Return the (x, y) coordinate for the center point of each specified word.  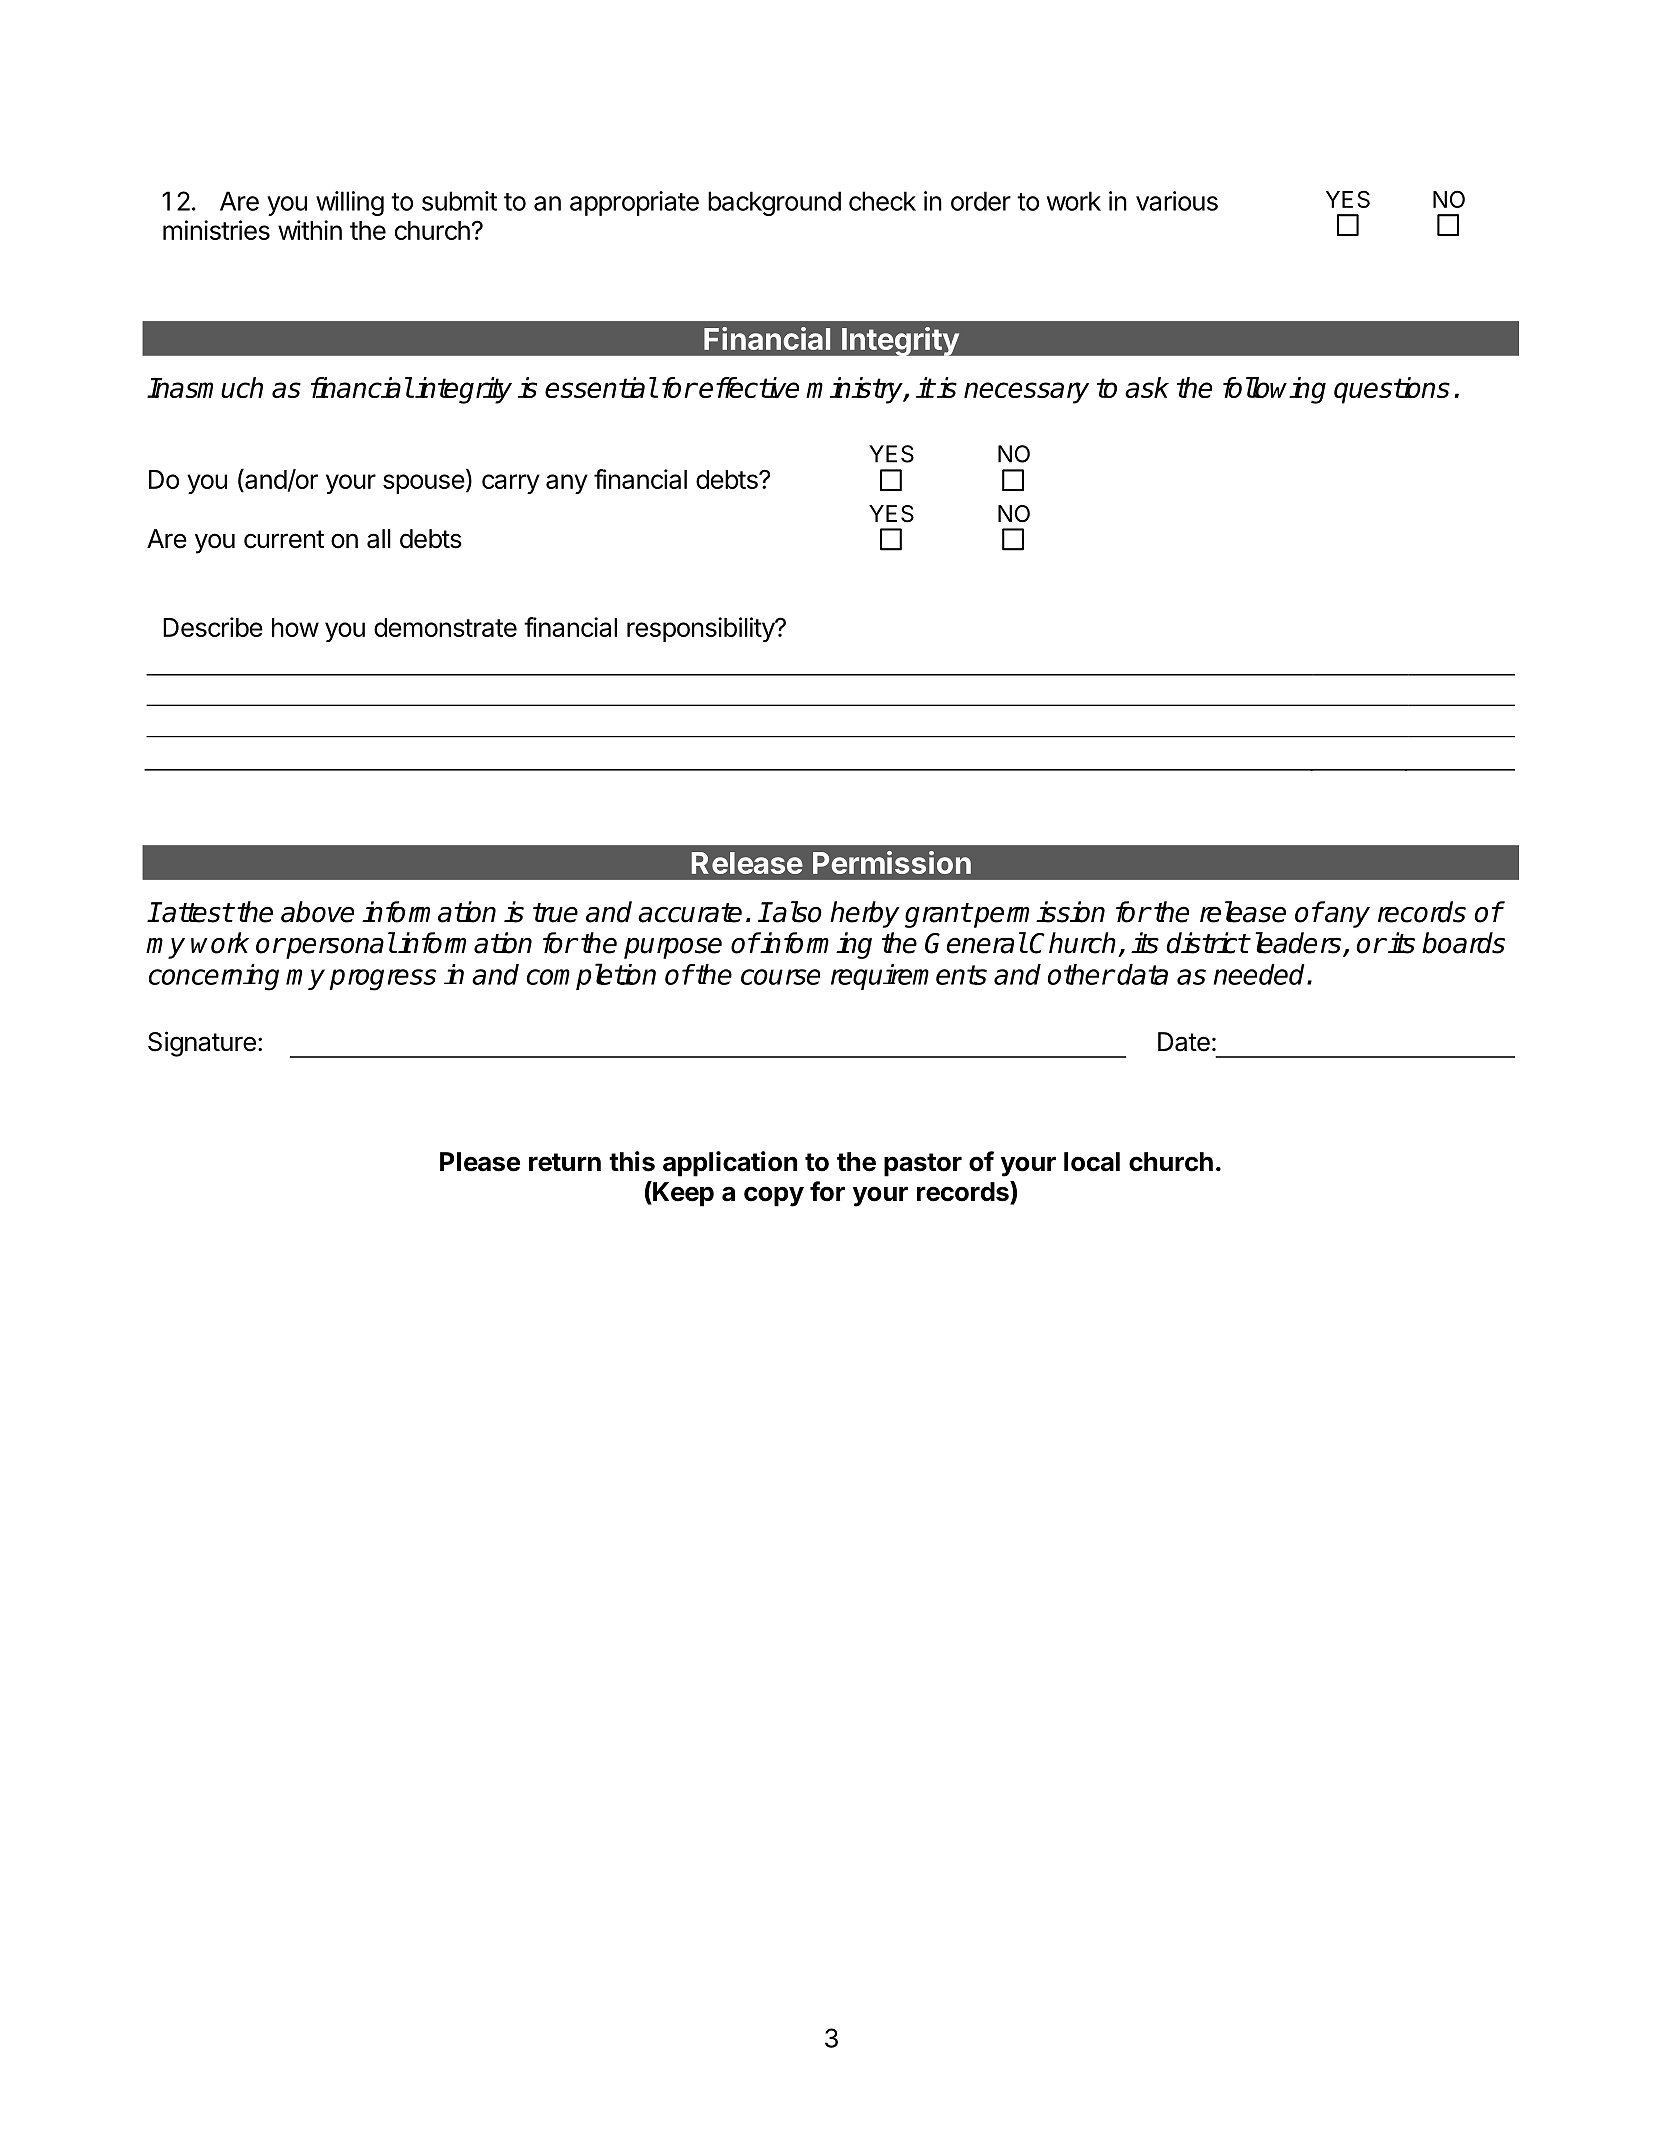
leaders (1299, 944)
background (774, 203)
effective (749, 387)
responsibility (701, 629)
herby (865, 914)
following (1274, 390)
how (295, 627)
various (1177, 201)
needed (1260, 974)
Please (480, 1162)
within (310, 230)
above (317, 912)
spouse (424, 484)
